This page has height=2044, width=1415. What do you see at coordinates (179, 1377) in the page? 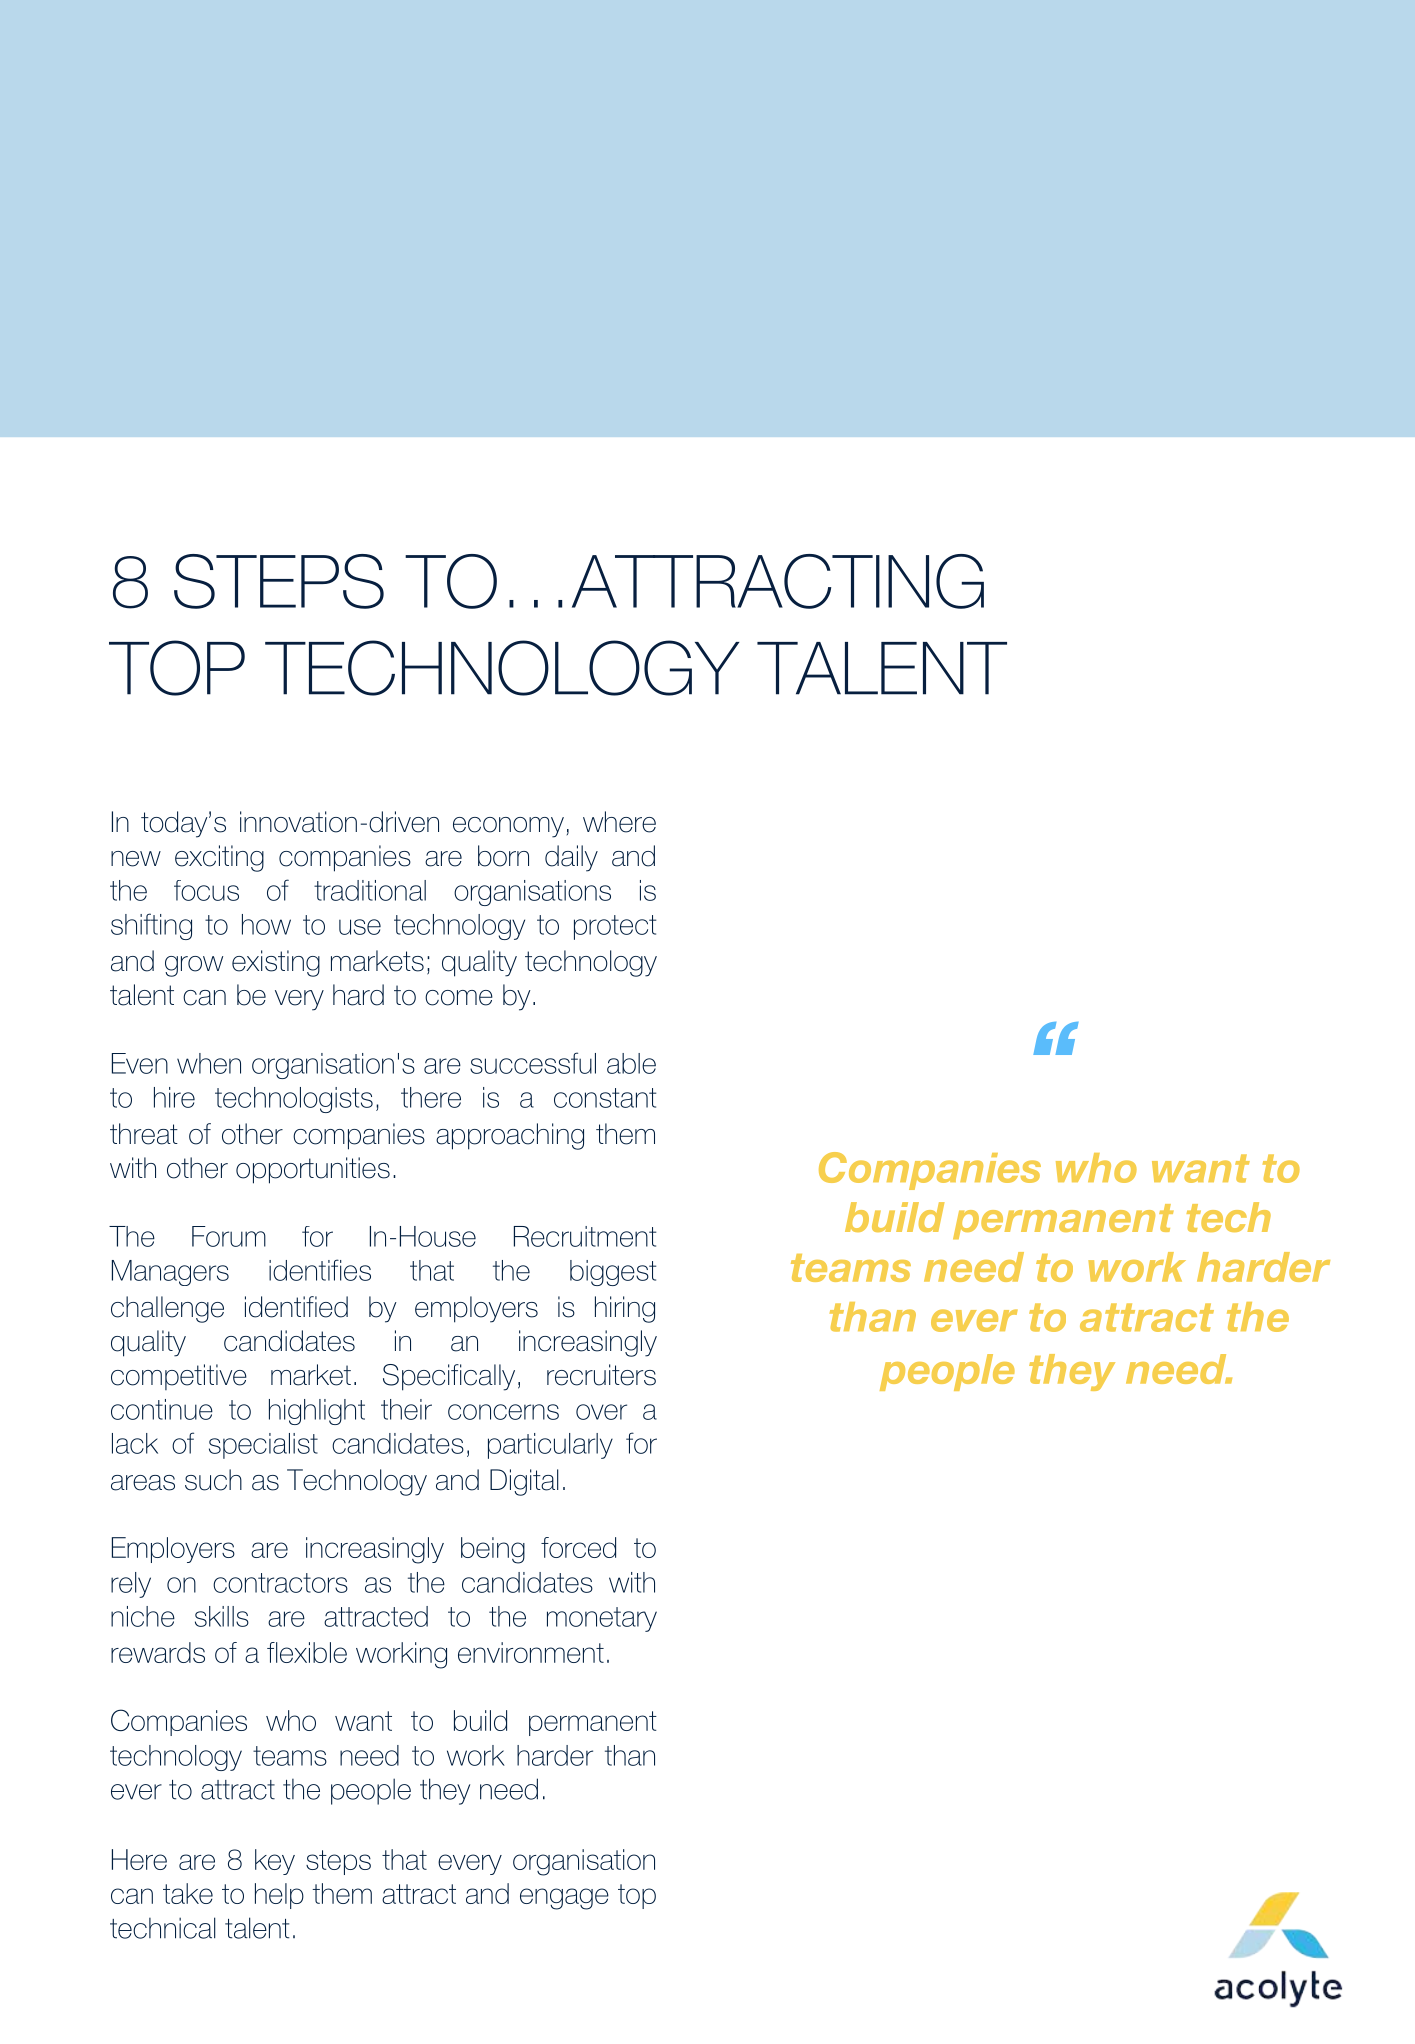
I see `competitive` at bounding box center [179, 1377].
